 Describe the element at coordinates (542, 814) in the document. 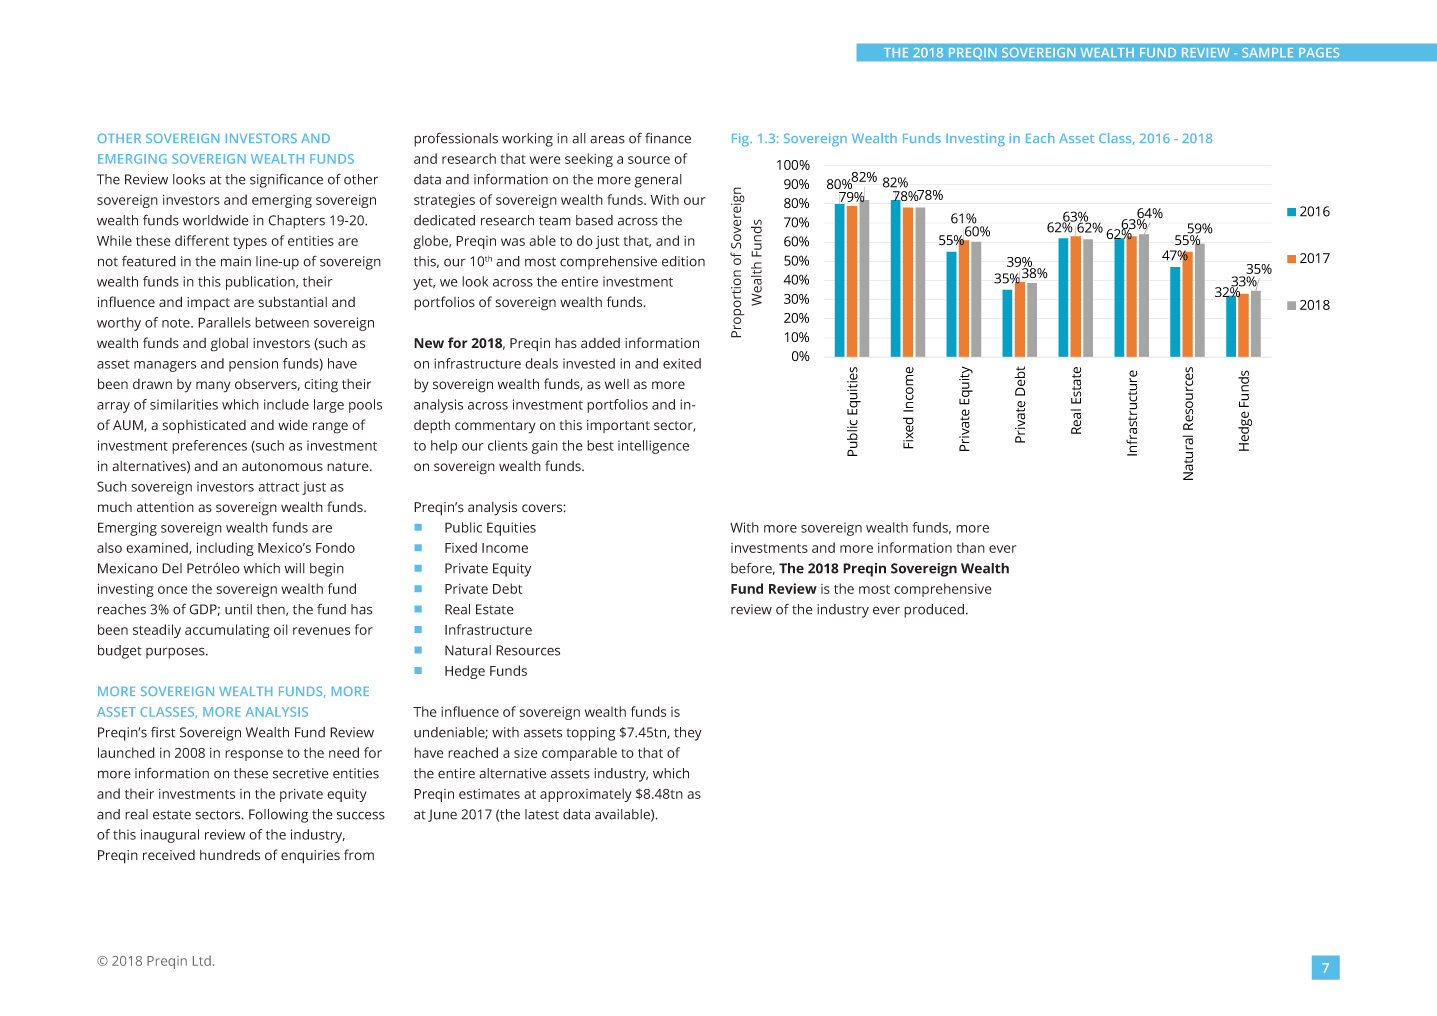

I see `latest` at that location.
